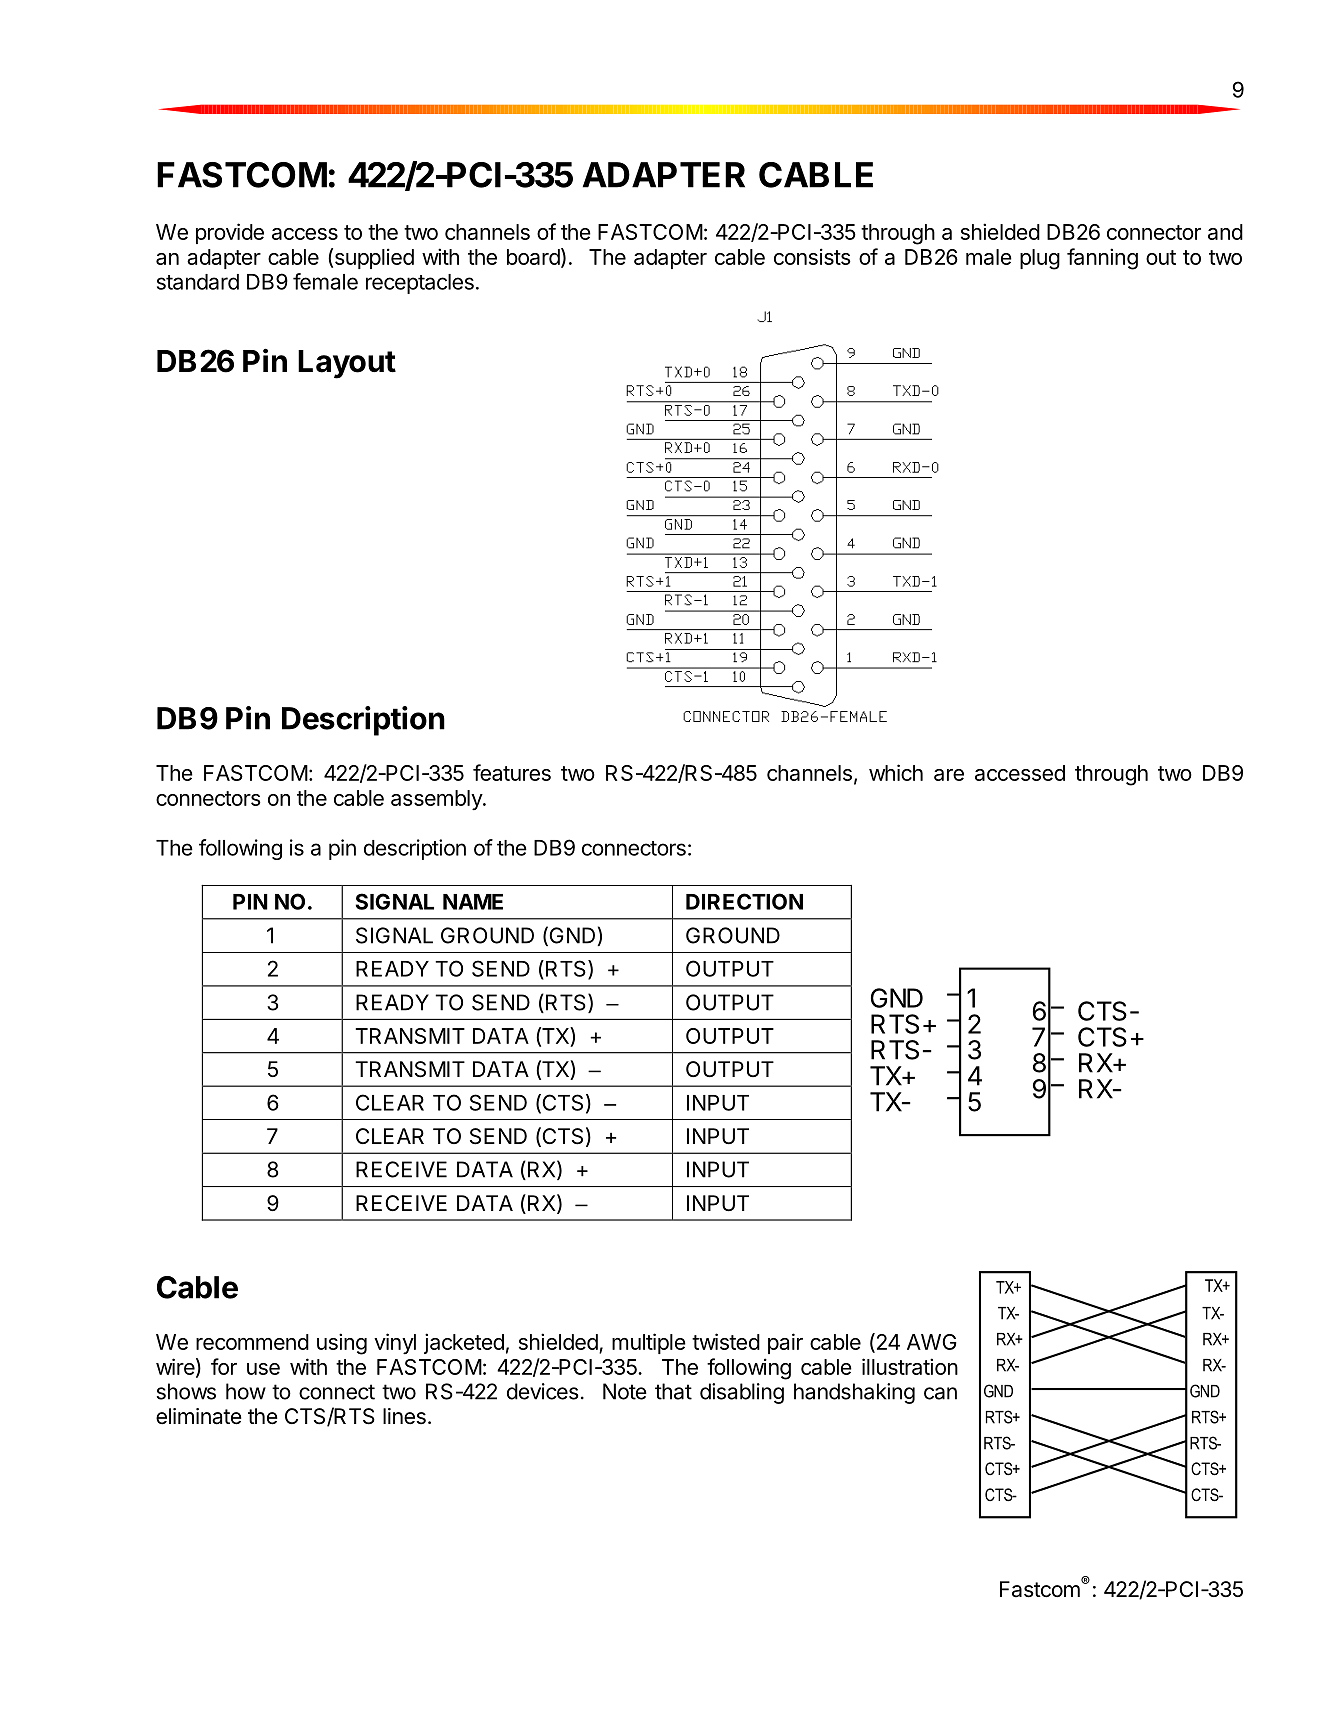 This screenshot has width=1321, height=1709. Describe the element at coordinates (230, 233) in the screenshot. I see `provide` at that location.
